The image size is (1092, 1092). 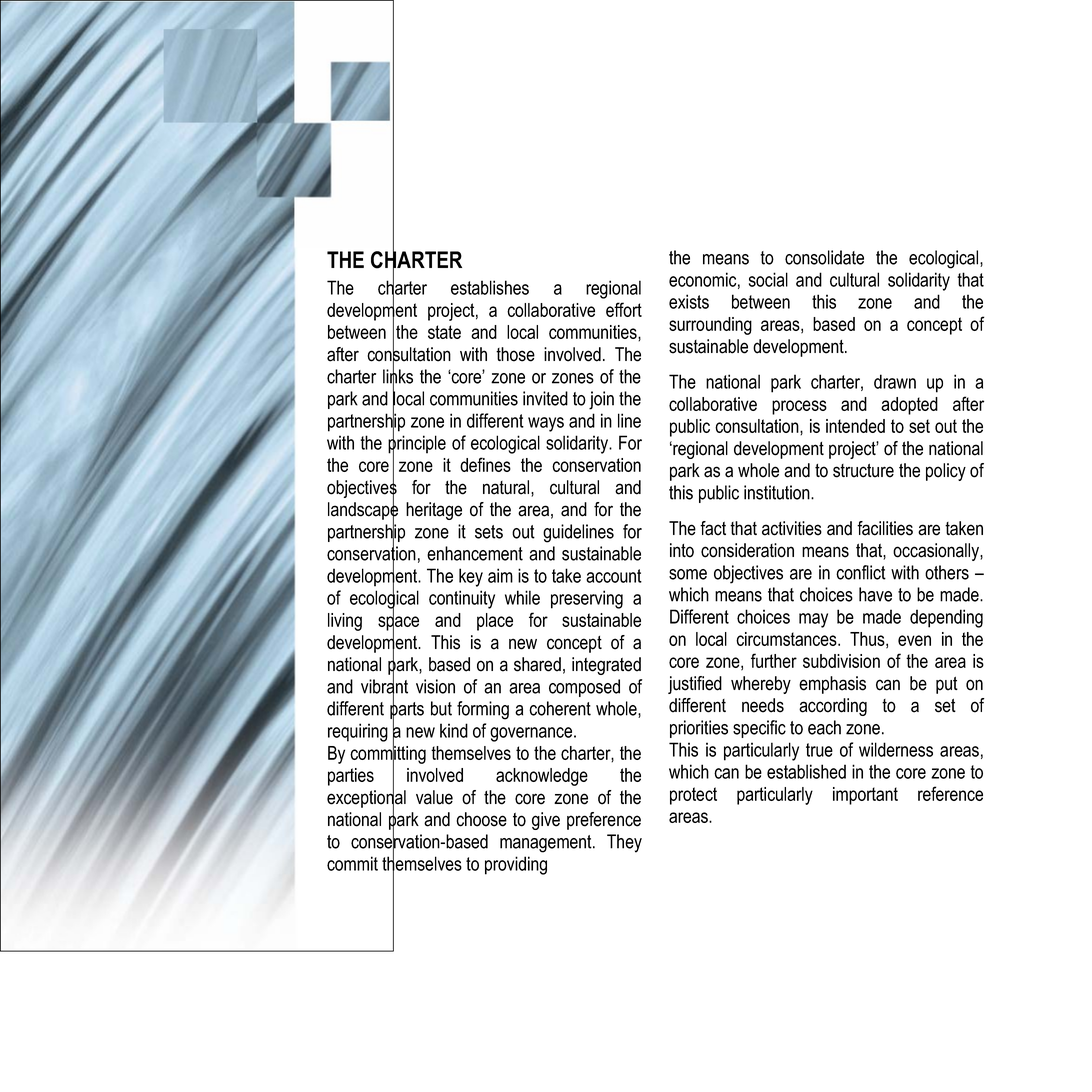 What do you see at coordinates (481, 819) in the page?
I see `choose` at bounding box center [481, 819].
